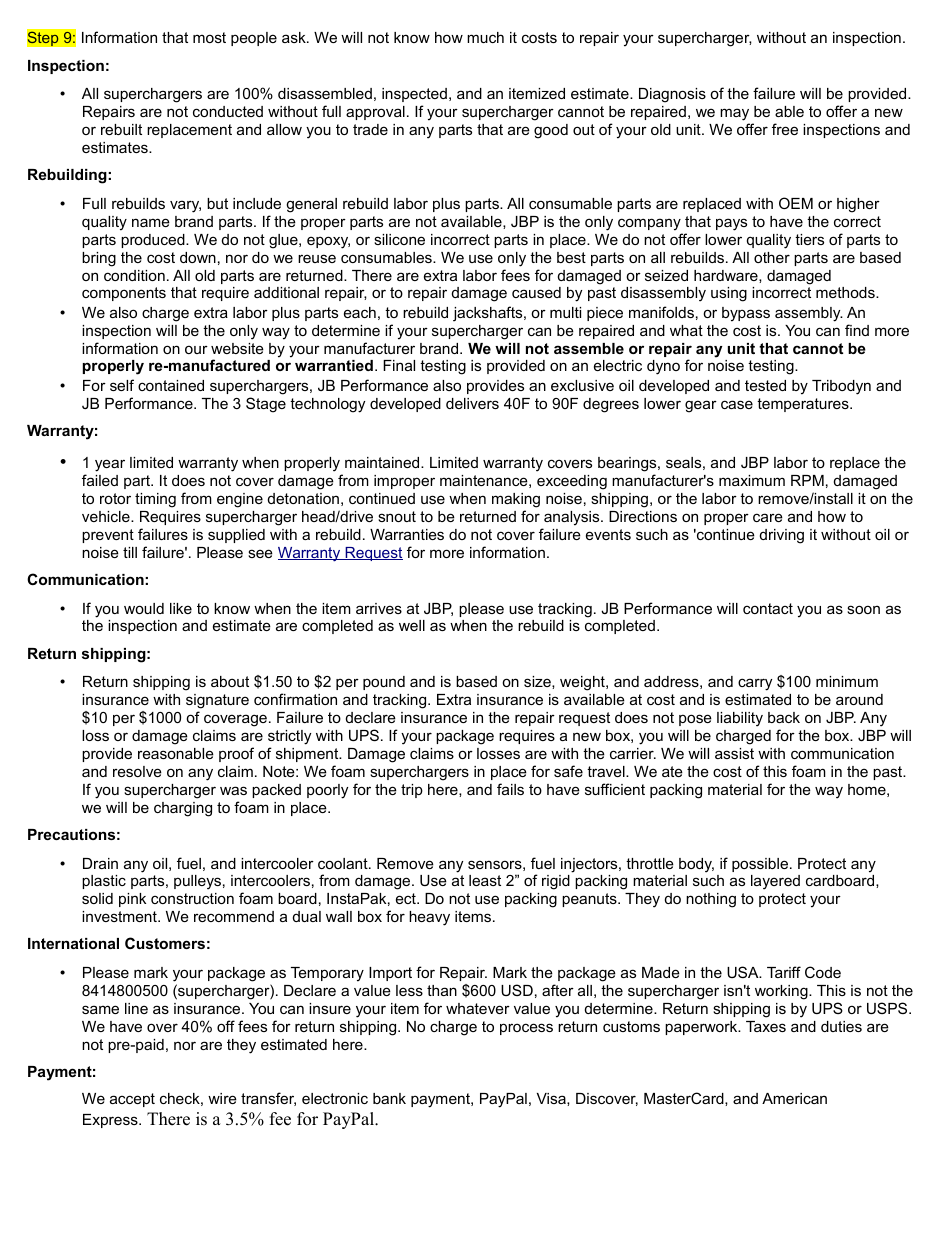 Image resolution: width=952 pixels, height=1233 pixels. What do you see at coordinates (412, 625) in the screenshot?
I see `well` at bounding box center [412, 625].
